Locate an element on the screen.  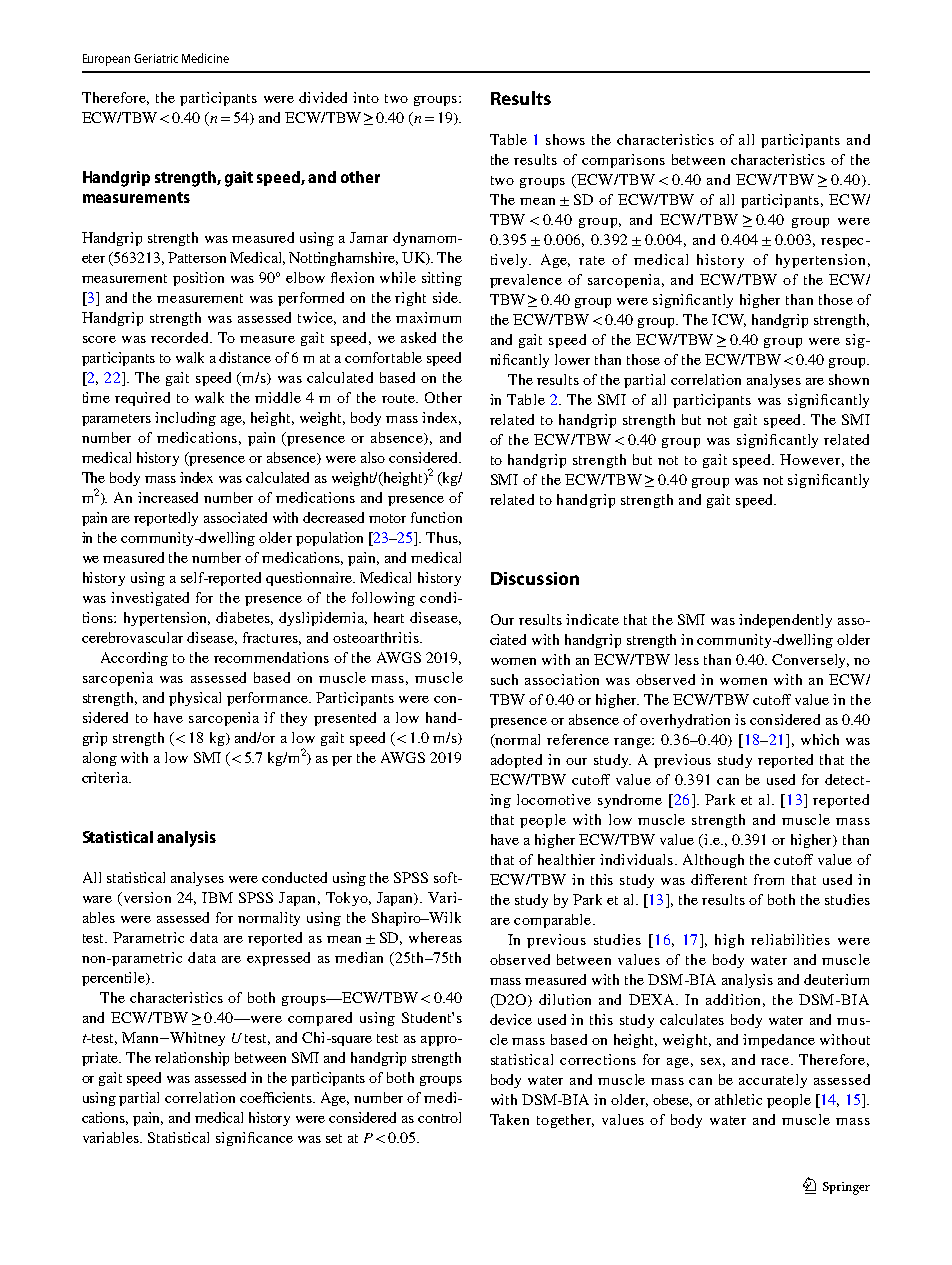
comparisons is located at coordinates (623, 161).
